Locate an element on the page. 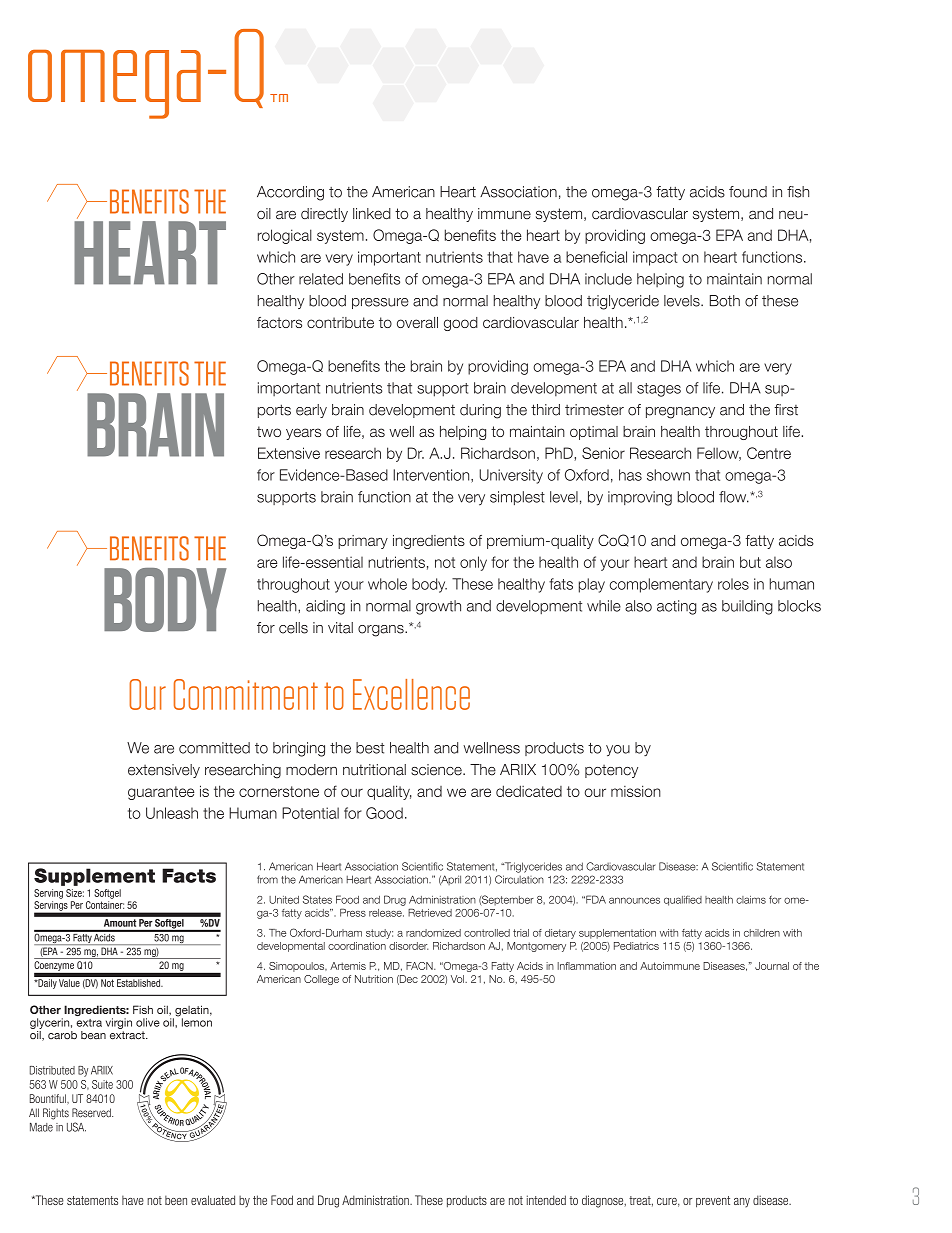 This page has width=952, height=1233. Excellence is located at coordinates (411, 694).
